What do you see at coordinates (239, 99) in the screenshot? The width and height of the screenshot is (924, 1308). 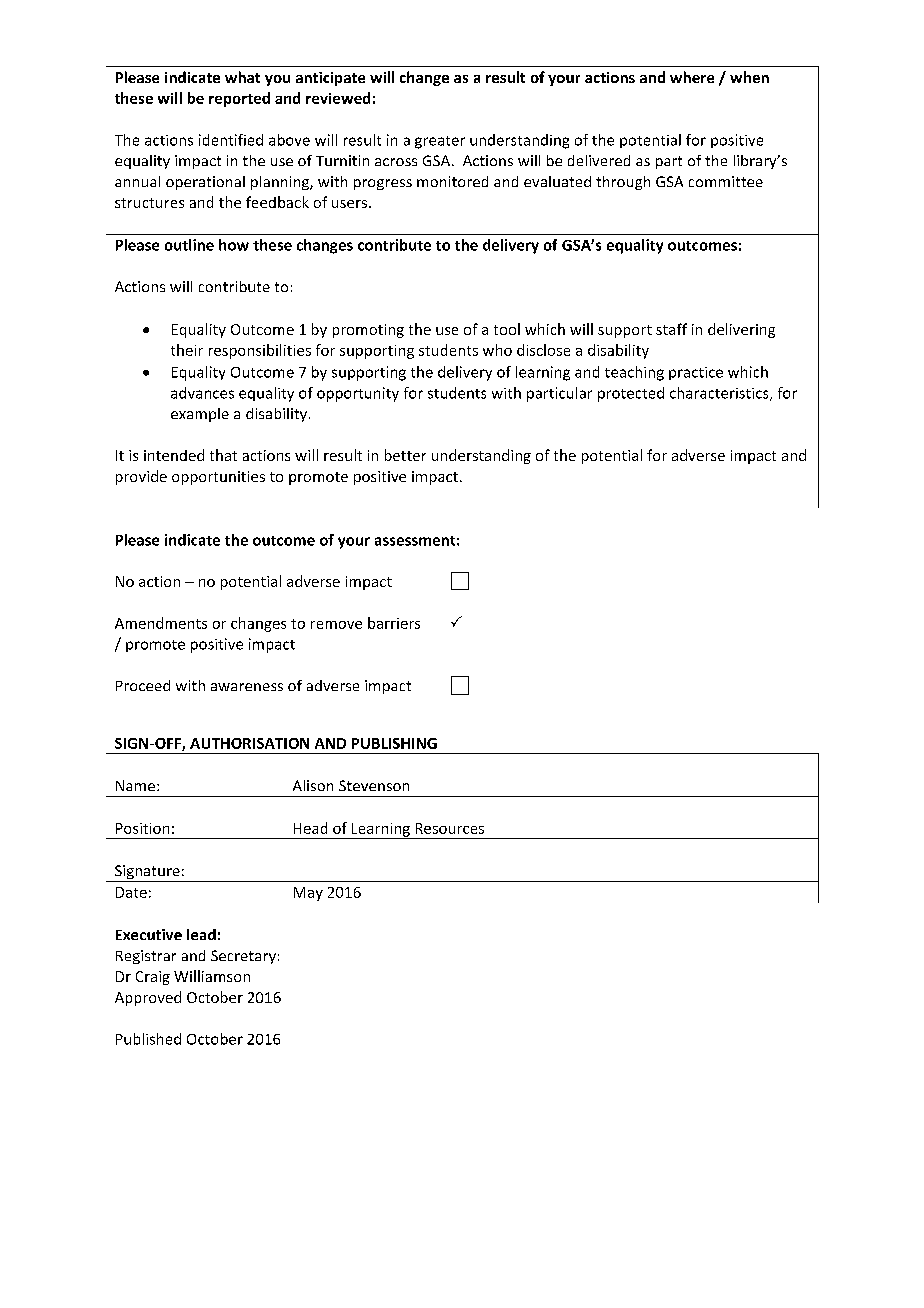 I see `reported` at bounding box center [239, 99].
